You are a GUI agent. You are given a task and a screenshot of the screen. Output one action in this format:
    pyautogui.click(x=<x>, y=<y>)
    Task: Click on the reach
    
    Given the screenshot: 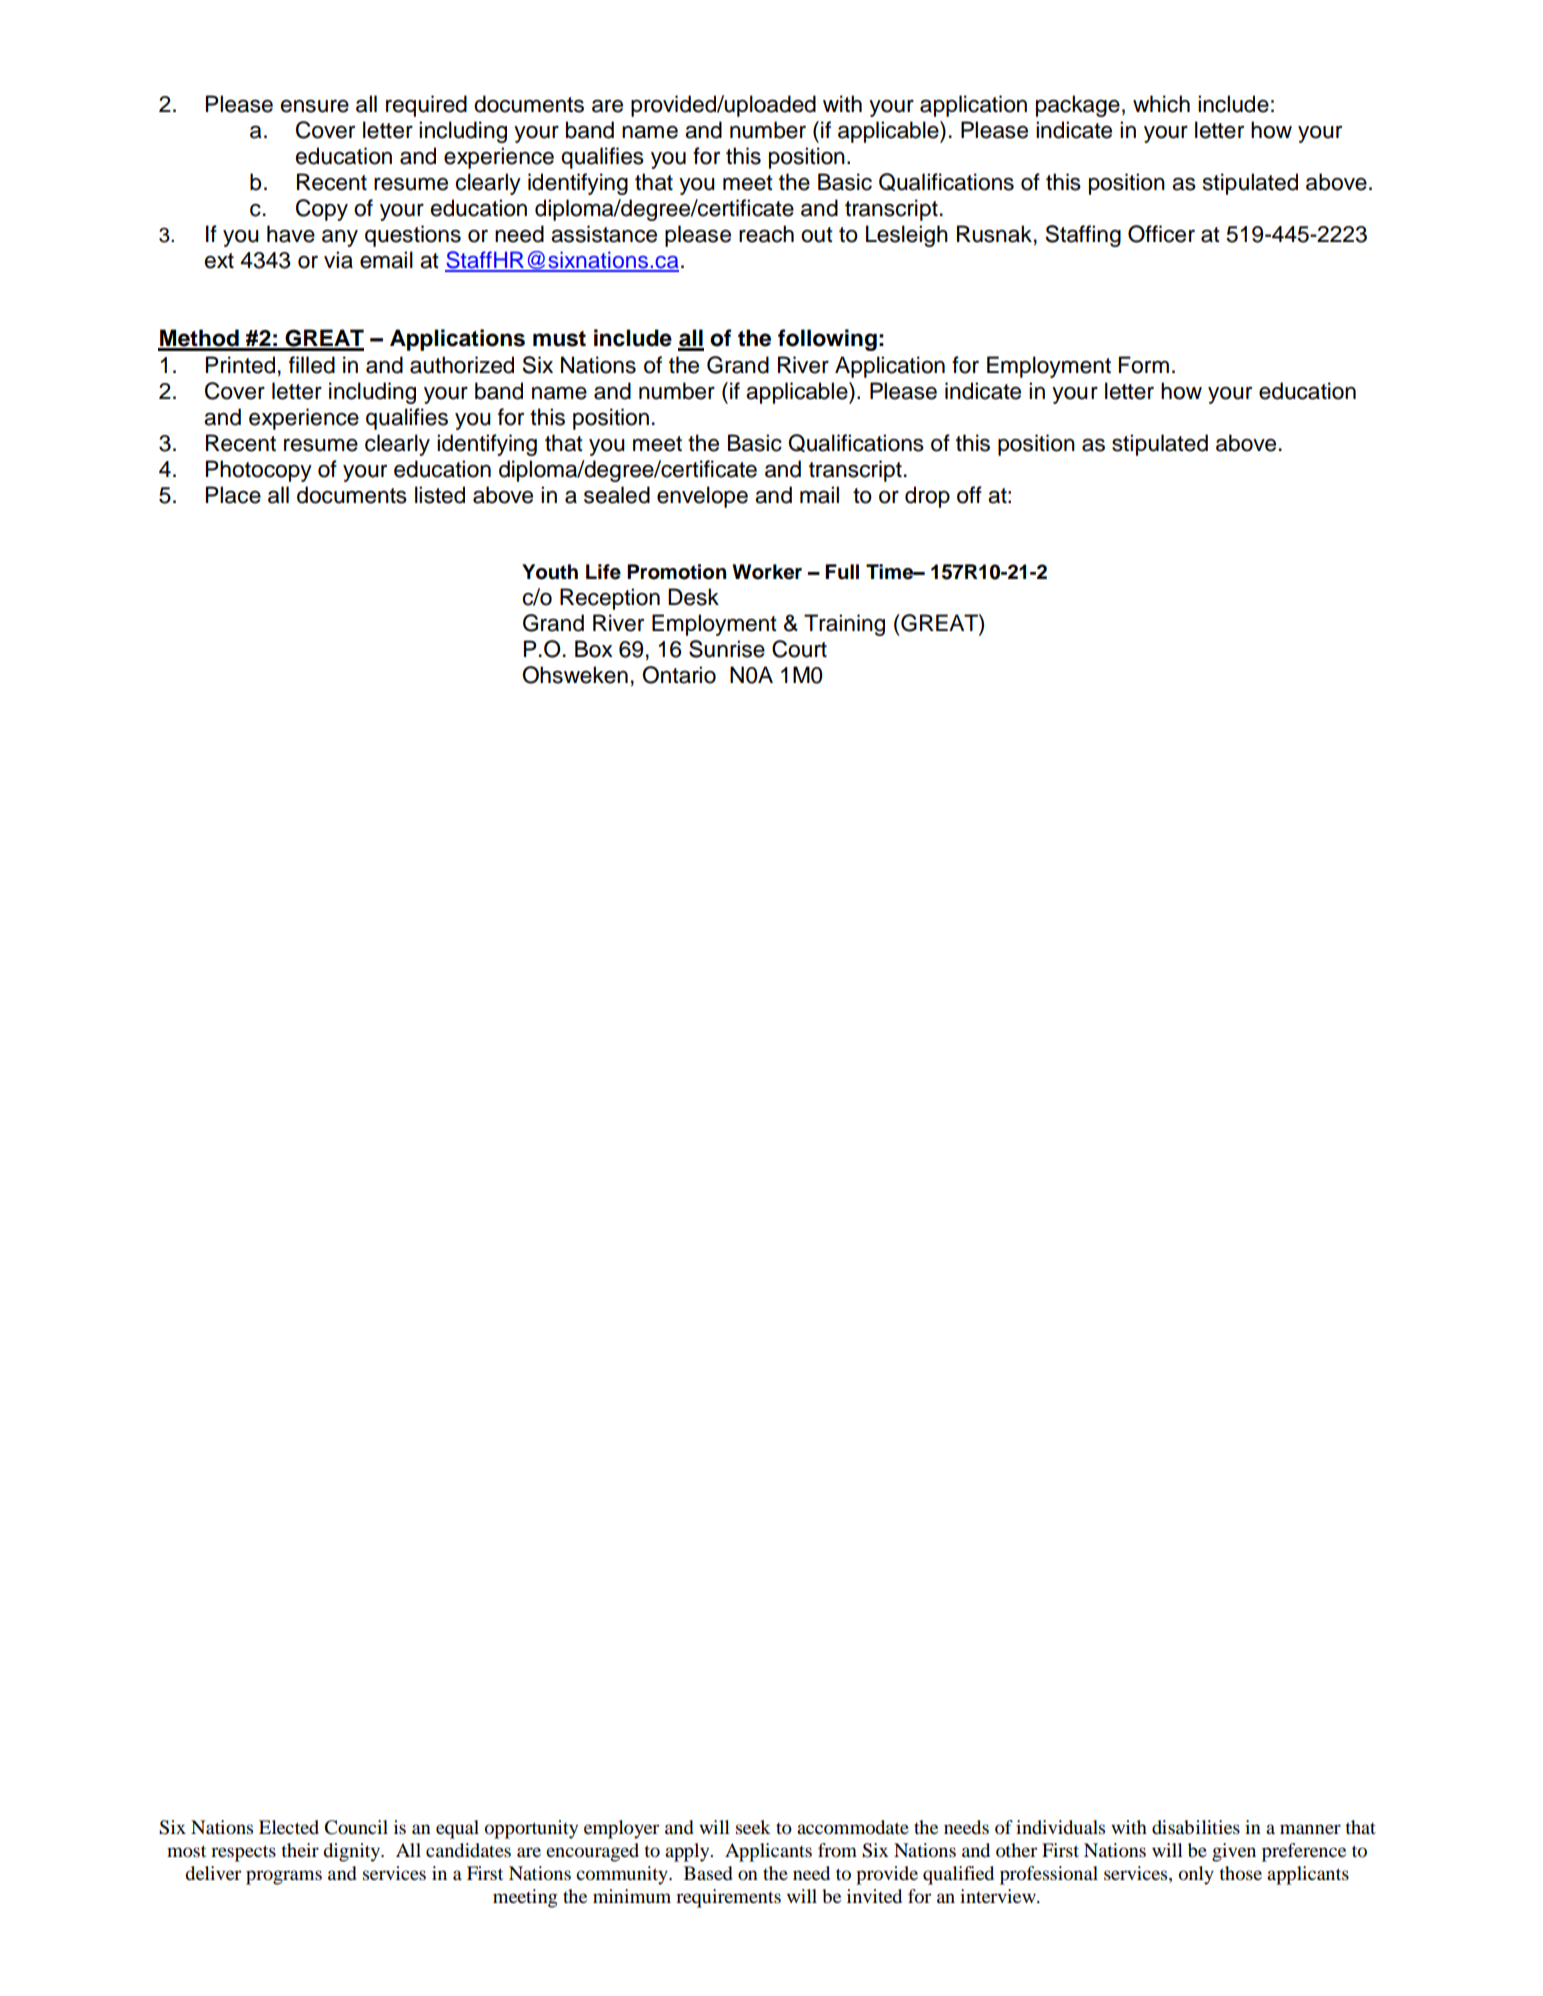 What is the action you would take?
    pyautogui.click(x=766, y=234)
